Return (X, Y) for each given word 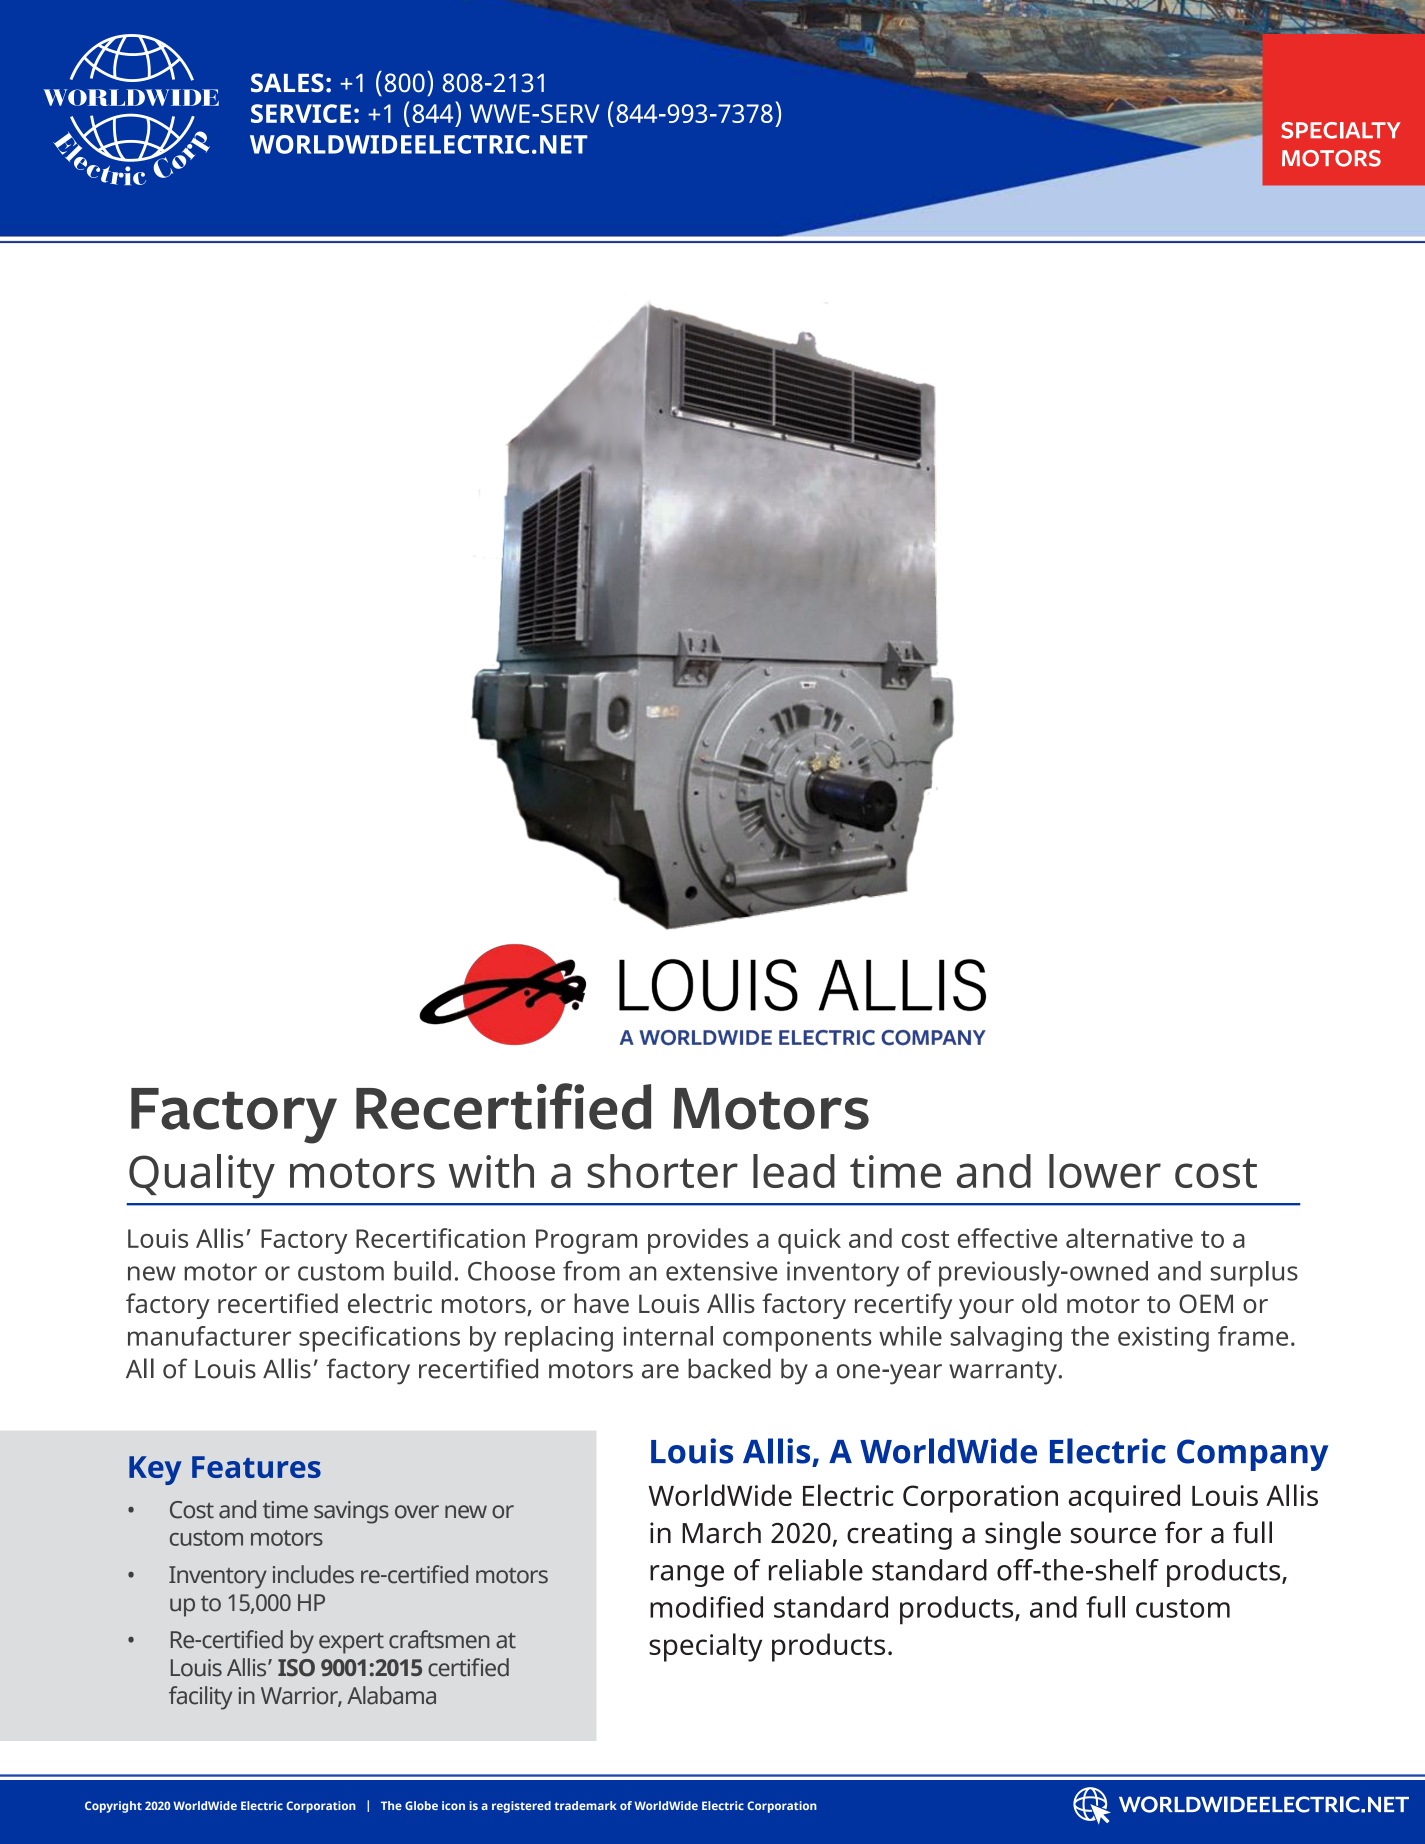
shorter (662, 1171)
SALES (287, 83)
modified (706, 1607)
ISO (296, 1668)
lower (1105, 1171)
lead (794, 1171)
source (1113, 1536)
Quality (202, 1176)
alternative (1129, 1238)
